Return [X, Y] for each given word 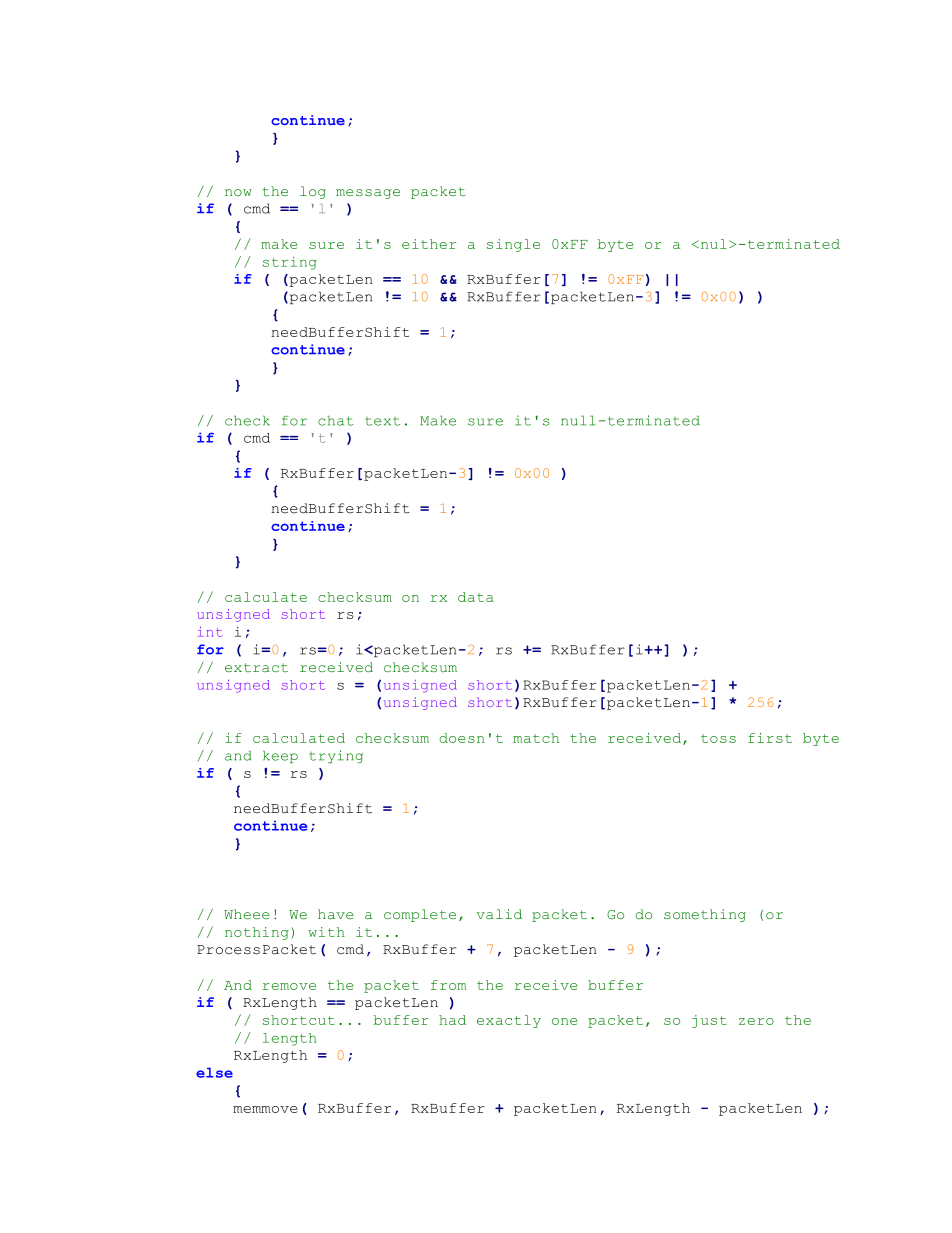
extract [256, 667]
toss [718, 738]
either [429, 244]
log [313, 192]
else [214, 1072]
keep [280, 756]
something [705, 915]
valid [499, 914]
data [476, 597]
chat [336, 420]
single [513, 245]
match [536, 738]
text [382, 421]
